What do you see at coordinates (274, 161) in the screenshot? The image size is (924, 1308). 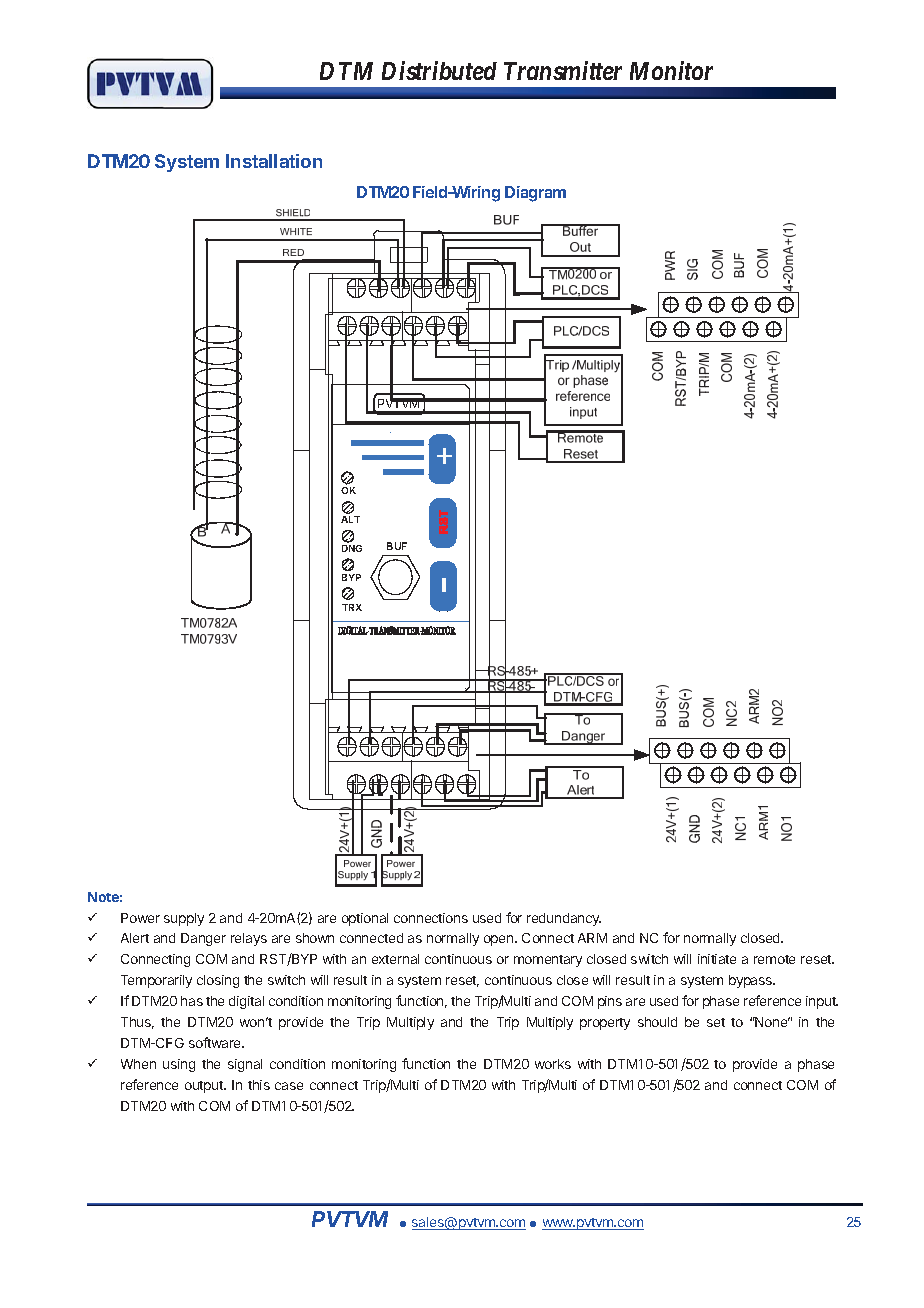 I see `Installation` at bounding box center [274, 161].
